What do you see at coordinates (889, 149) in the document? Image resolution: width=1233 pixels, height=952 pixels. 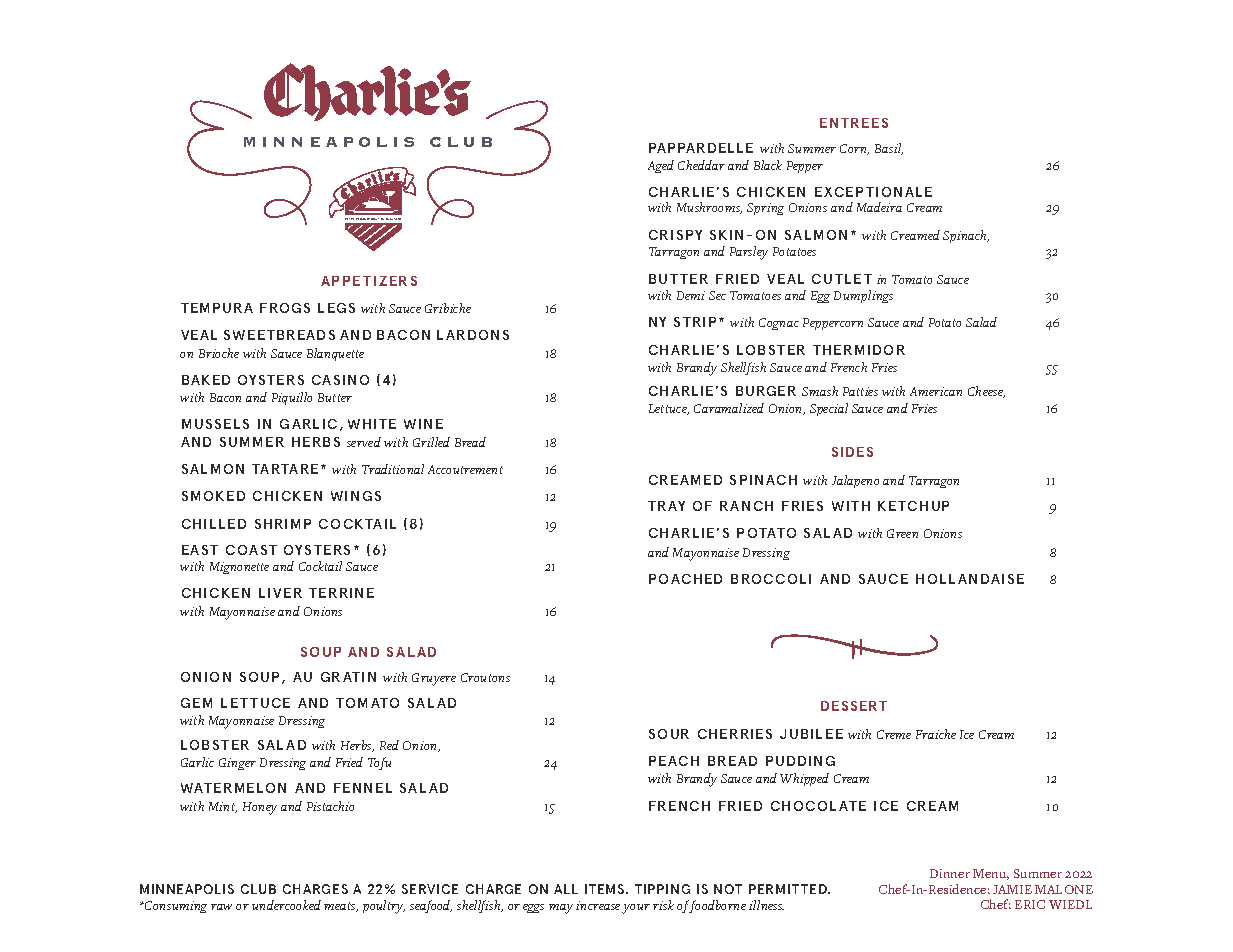 I see `Basil` at bounding box center [889, 149].
